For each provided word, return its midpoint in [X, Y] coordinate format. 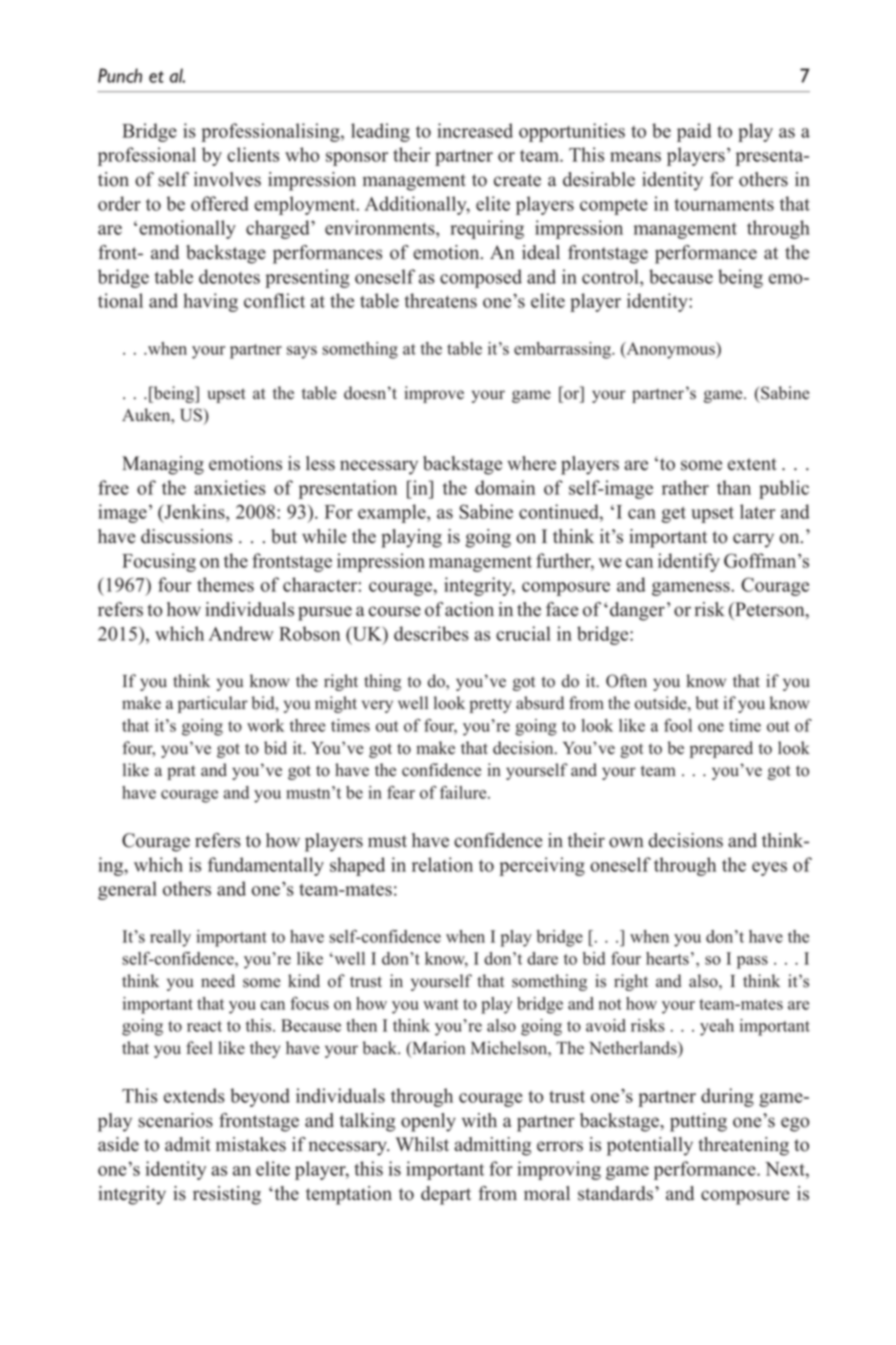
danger [637, 611]
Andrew [241, 633]
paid [694, 132]
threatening [743, 1146]
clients [253, 154]
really [170, 938]
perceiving [542, 866]
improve [434, 394]
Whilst [422, 1144]
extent [752, 464]
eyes [769, 869]
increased [475, 130]
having [210, 302]
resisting [227, 1195]
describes [431, 633]
